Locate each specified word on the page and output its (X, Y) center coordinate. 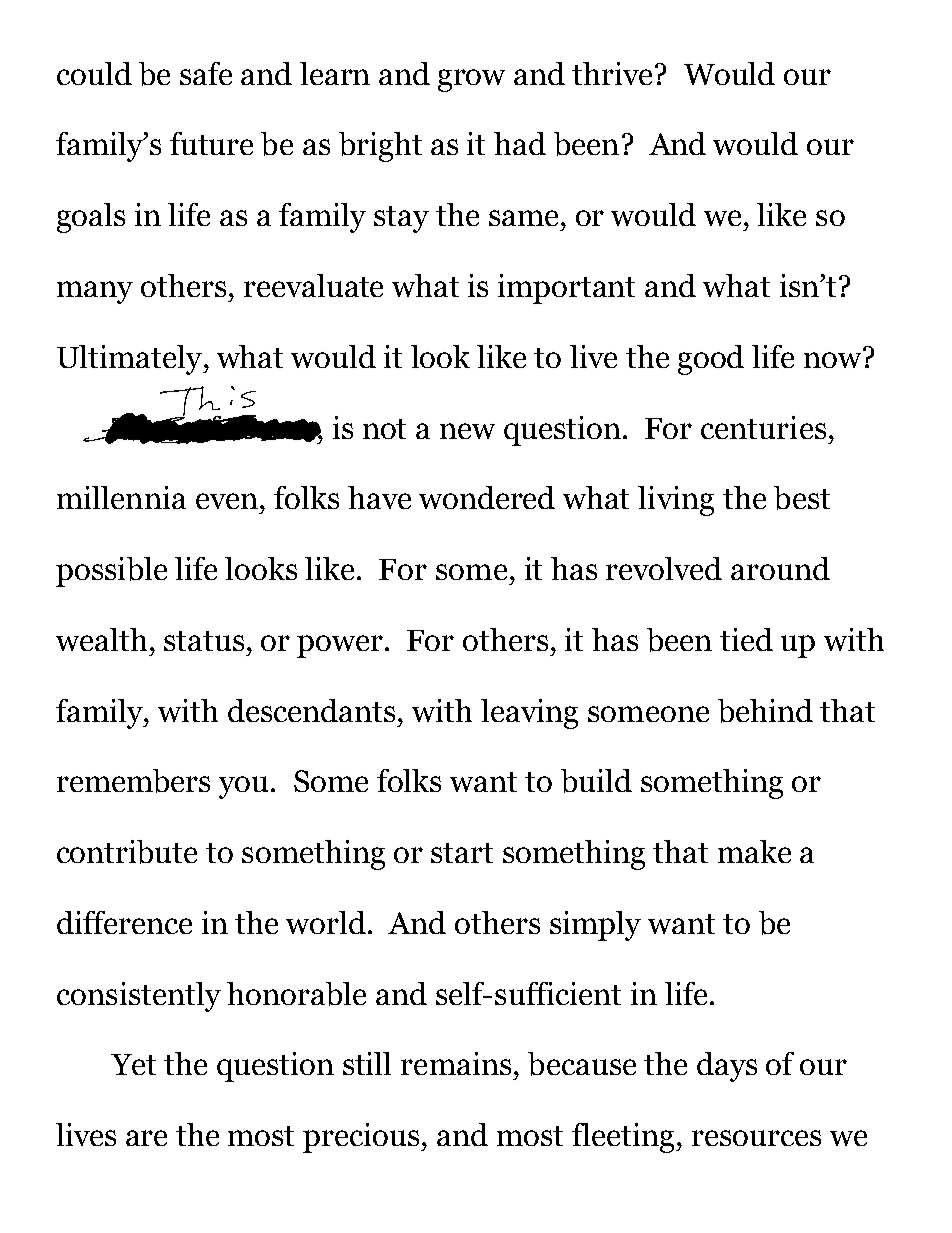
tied (746, 639)
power (341, 646)
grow (471, 80)
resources (756, 1138)
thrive (614, 73)
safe (206, 73)
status (204, 641)
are (146, 1138)
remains (456, 1063)
